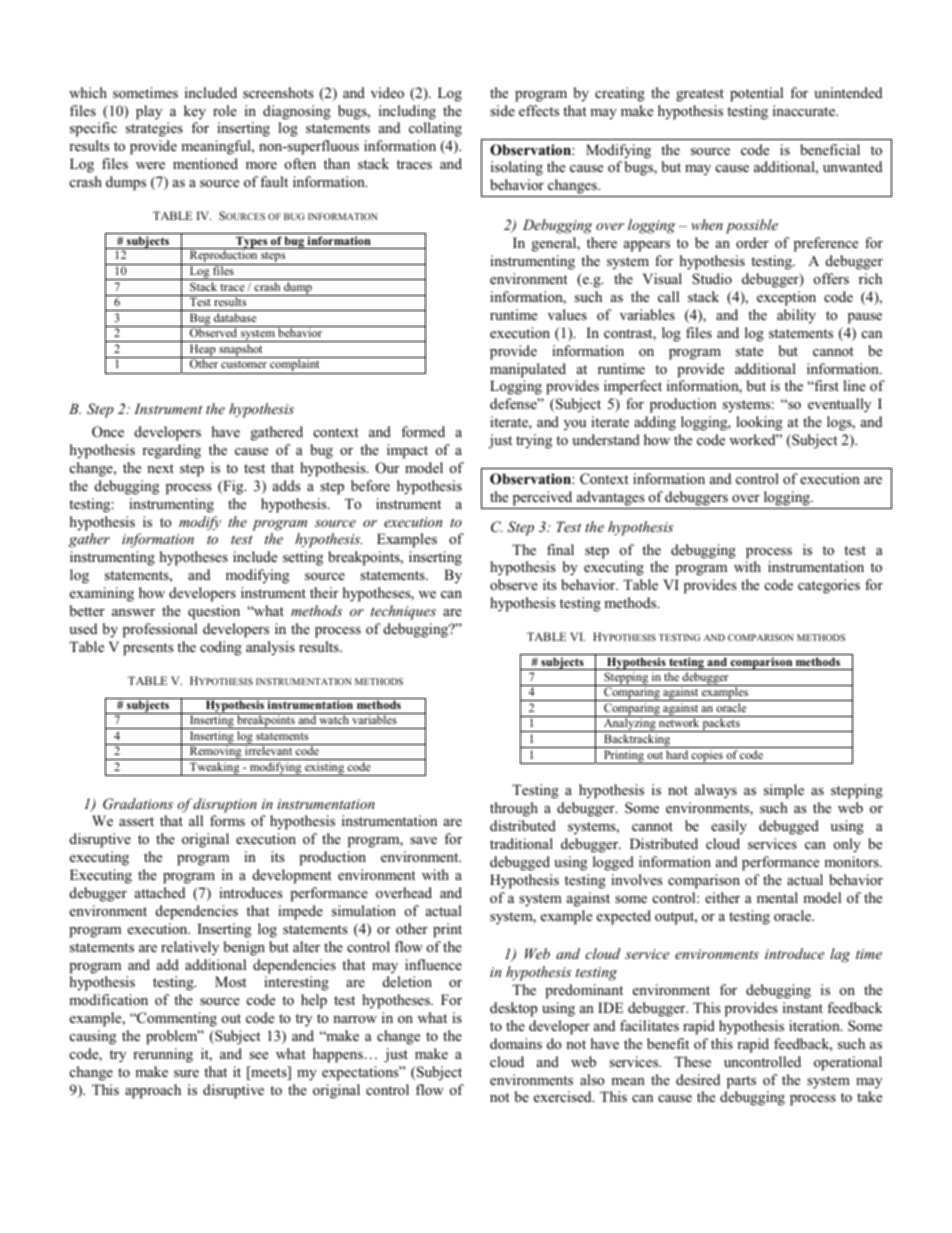  I want to click on sure, so click(186, 1073).
